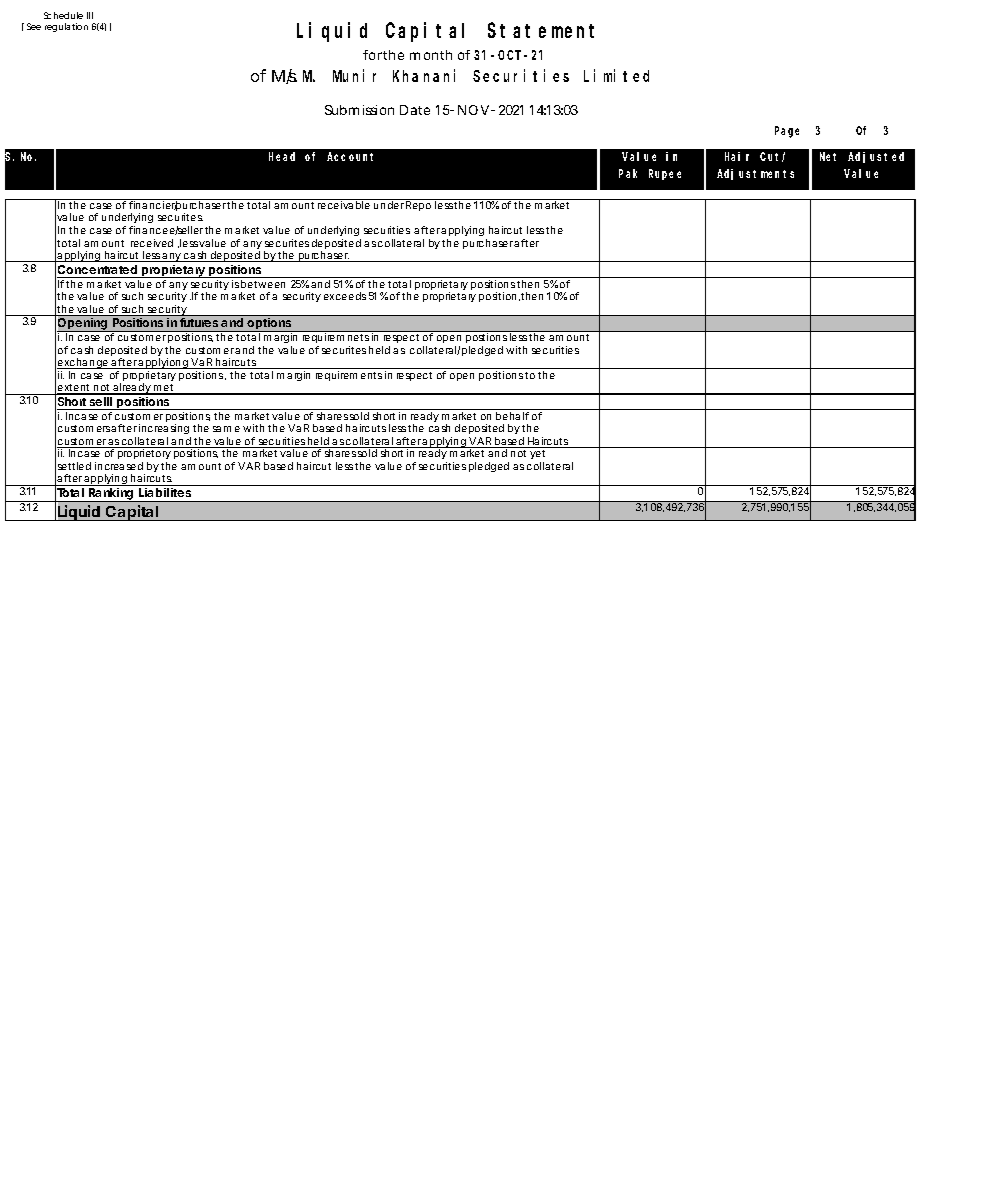 The height and width of the screenshot is (1204, 984). Describe the element at coordinates (345, 296) in the screenshot. I see `exceeds` at that location.
